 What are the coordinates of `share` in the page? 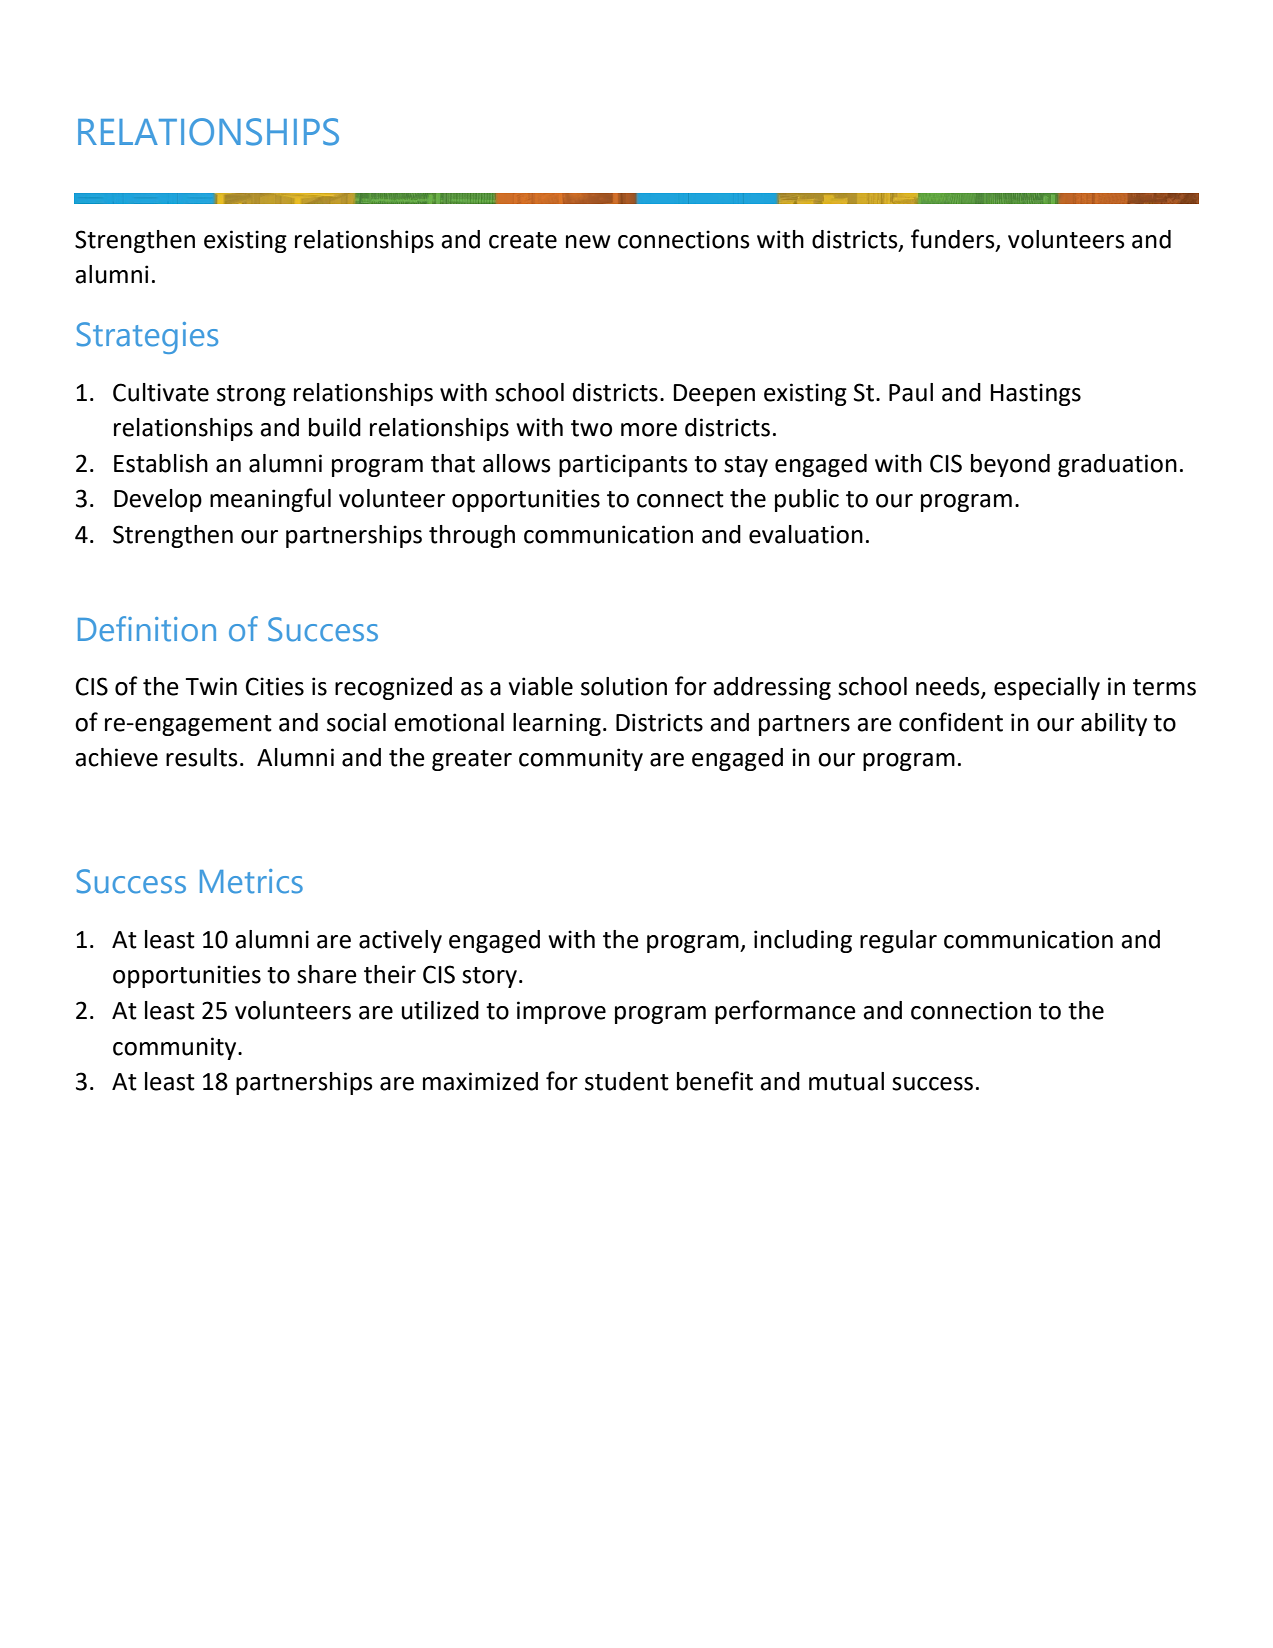 It's located at (327, 974).
